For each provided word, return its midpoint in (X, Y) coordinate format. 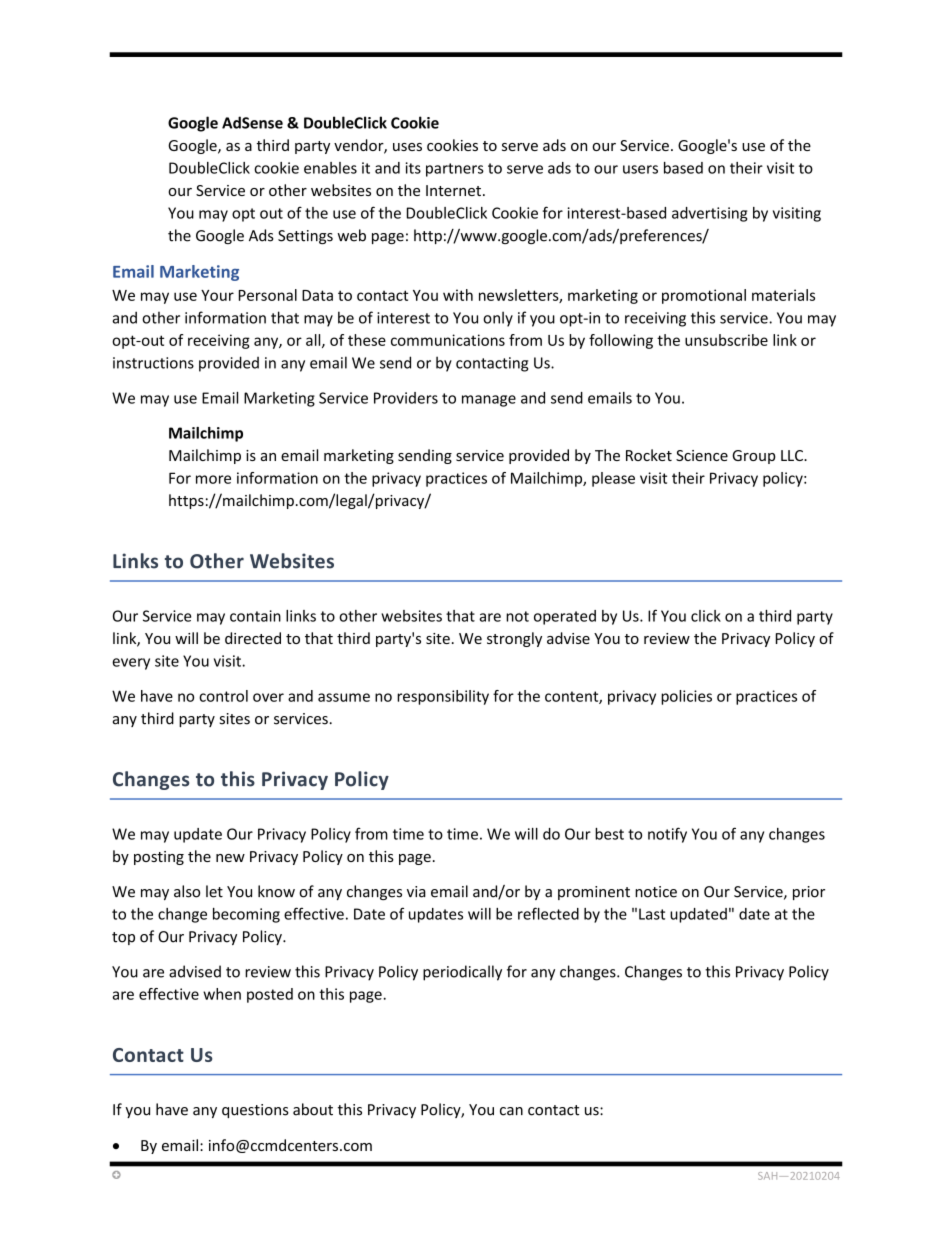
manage (489, 401)
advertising (709, 214)
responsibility (443, 697)
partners (455, 170)
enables (330, 168)
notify (667, 835)
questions (255, 1111)
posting (159, 858)
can (511, 1111)
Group (754, 457)
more (213, 479)
